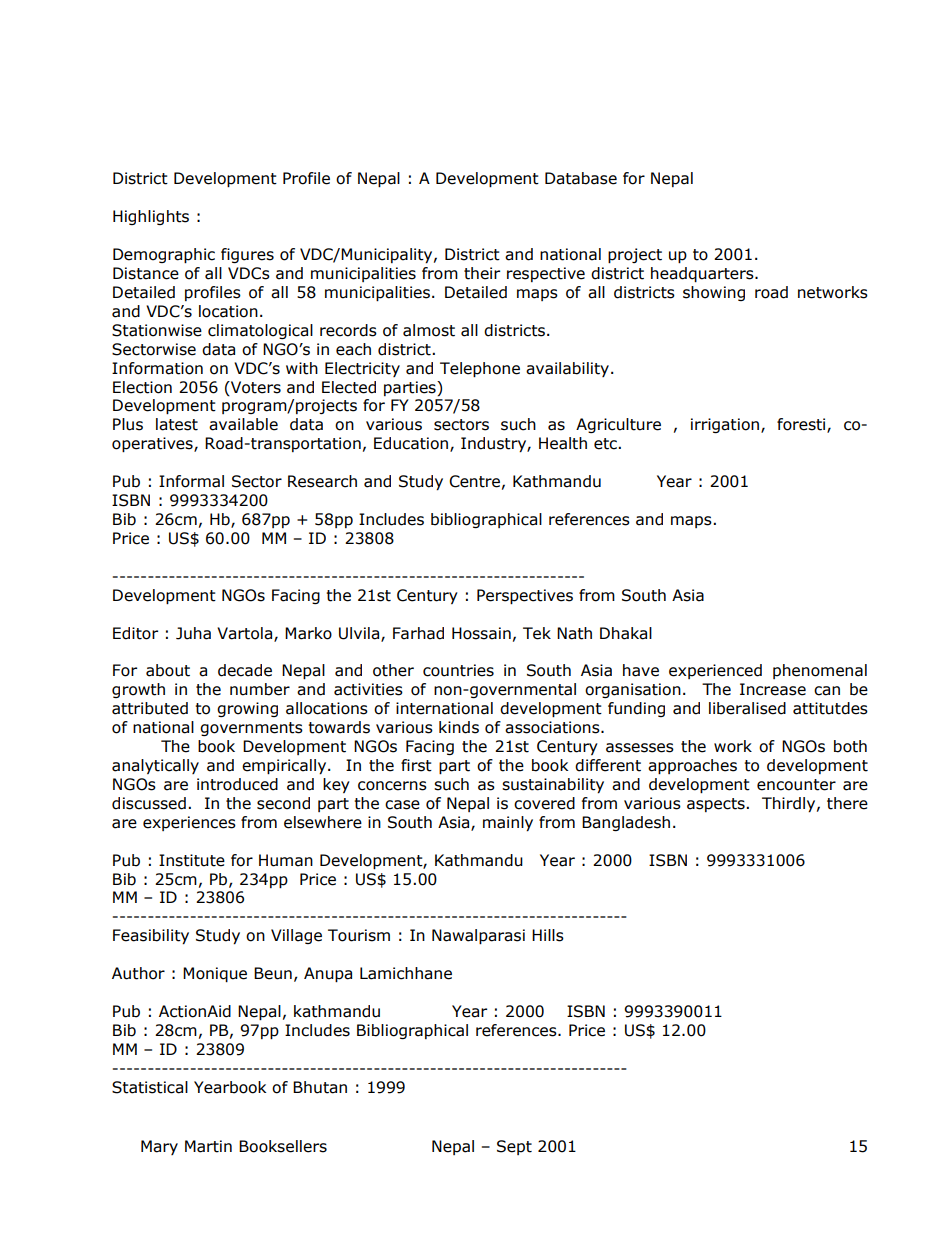 Image resolution: width=952 pixels, height=1233 pixels. I want to click on figures, so click(247, 255).
